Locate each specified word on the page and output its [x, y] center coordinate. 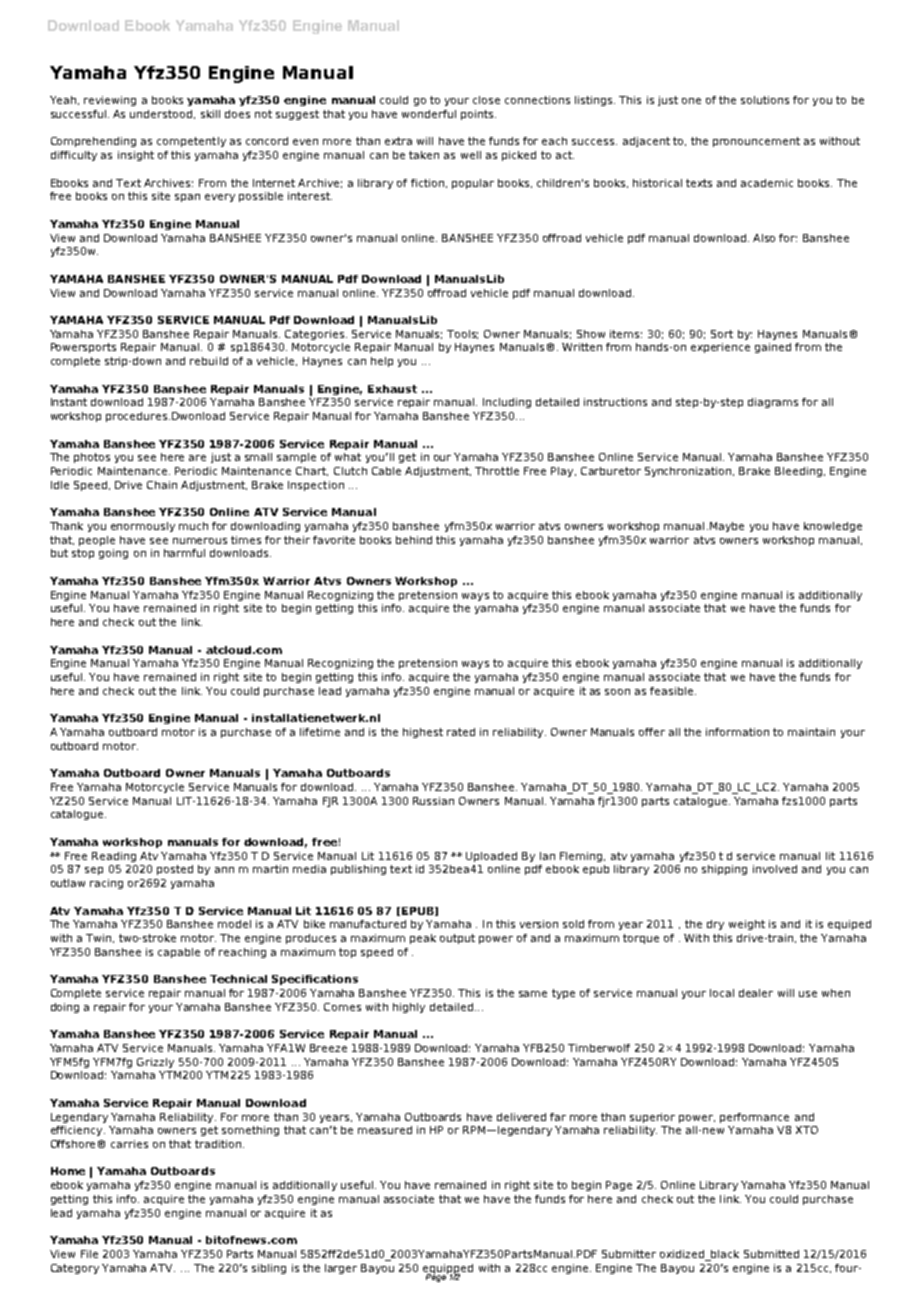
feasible [673, 691]
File [89, 1254]
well [471, 155]
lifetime [320, 732]
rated [461, 732]
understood [161, 114]
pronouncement [756, 142]
